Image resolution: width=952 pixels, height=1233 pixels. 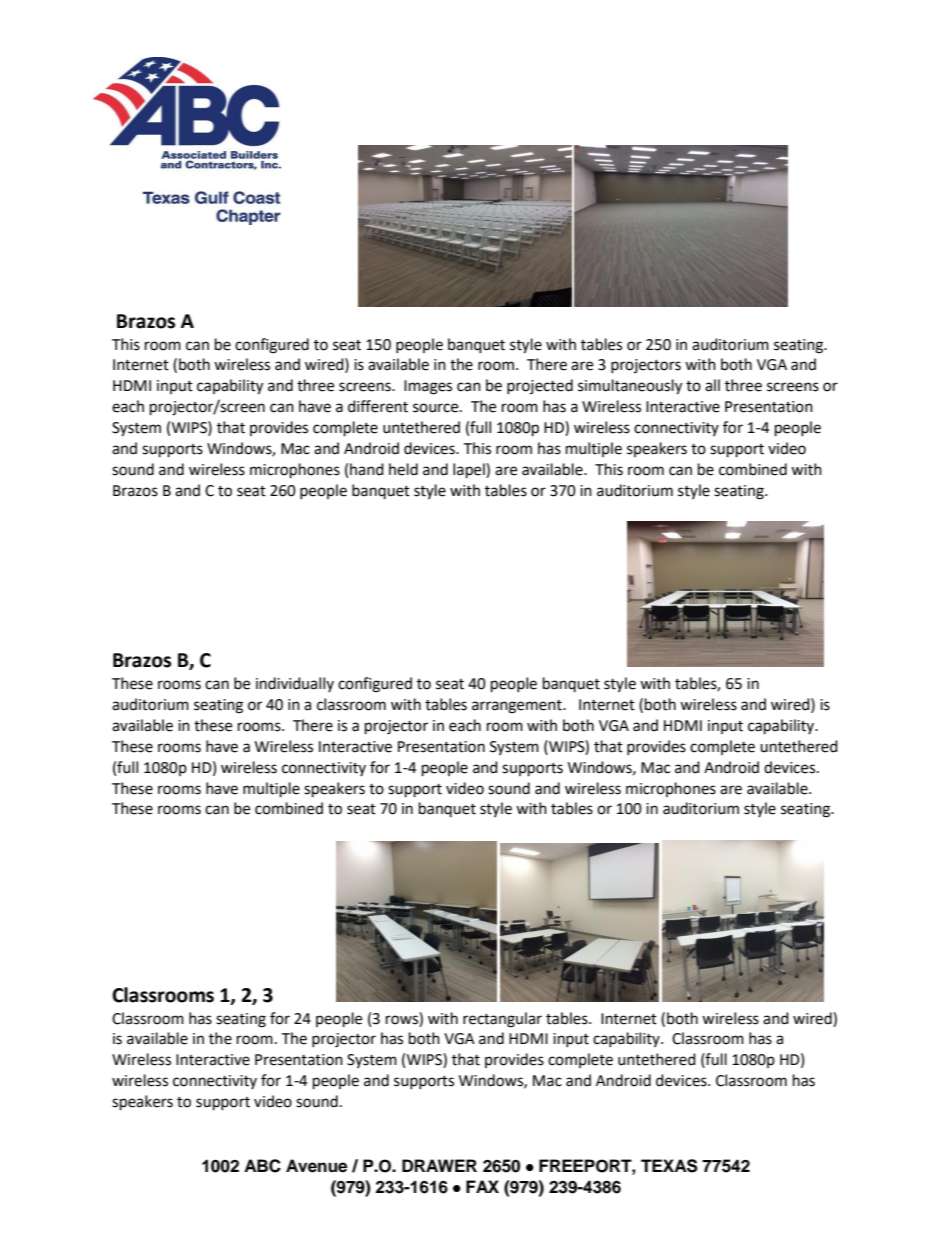 I want to click on simultaneously, so click(x=630, y=387).
